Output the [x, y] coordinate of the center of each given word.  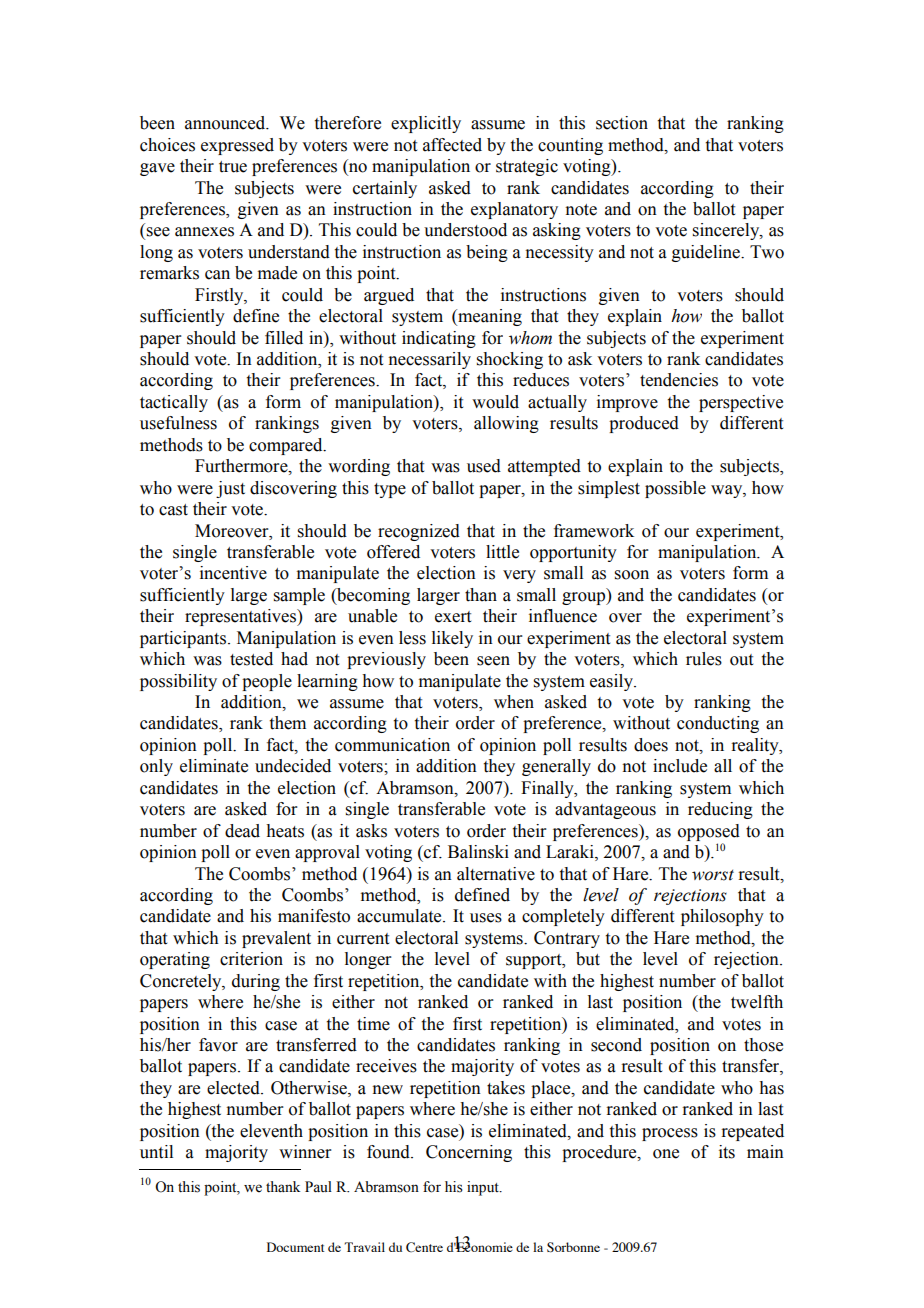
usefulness [178, 423]
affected [452, 145]
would [495, 402]
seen [493, 661]
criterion [251, 959]
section [622, 123]
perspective [741, 403]
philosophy [722, 917]
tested [251, 659]
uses [486, 918]
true [233, 167]
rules [704, 659]
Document [296, 1247]
